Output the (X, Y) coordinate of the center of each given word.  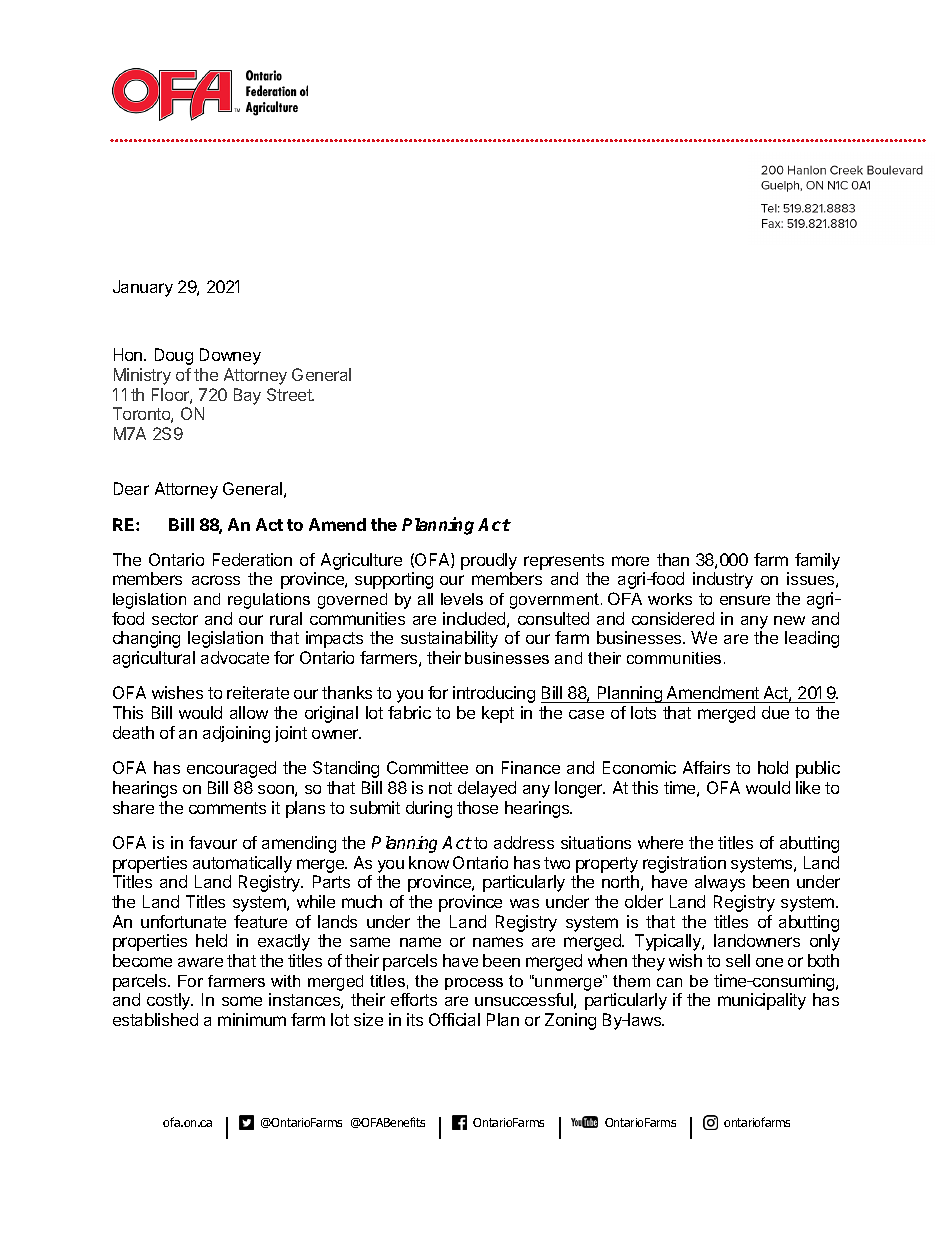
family (817, 561)
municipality (762, 1001)
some (242, 1001)
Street (290, 394)
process (474, 984)
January (143, 288)
